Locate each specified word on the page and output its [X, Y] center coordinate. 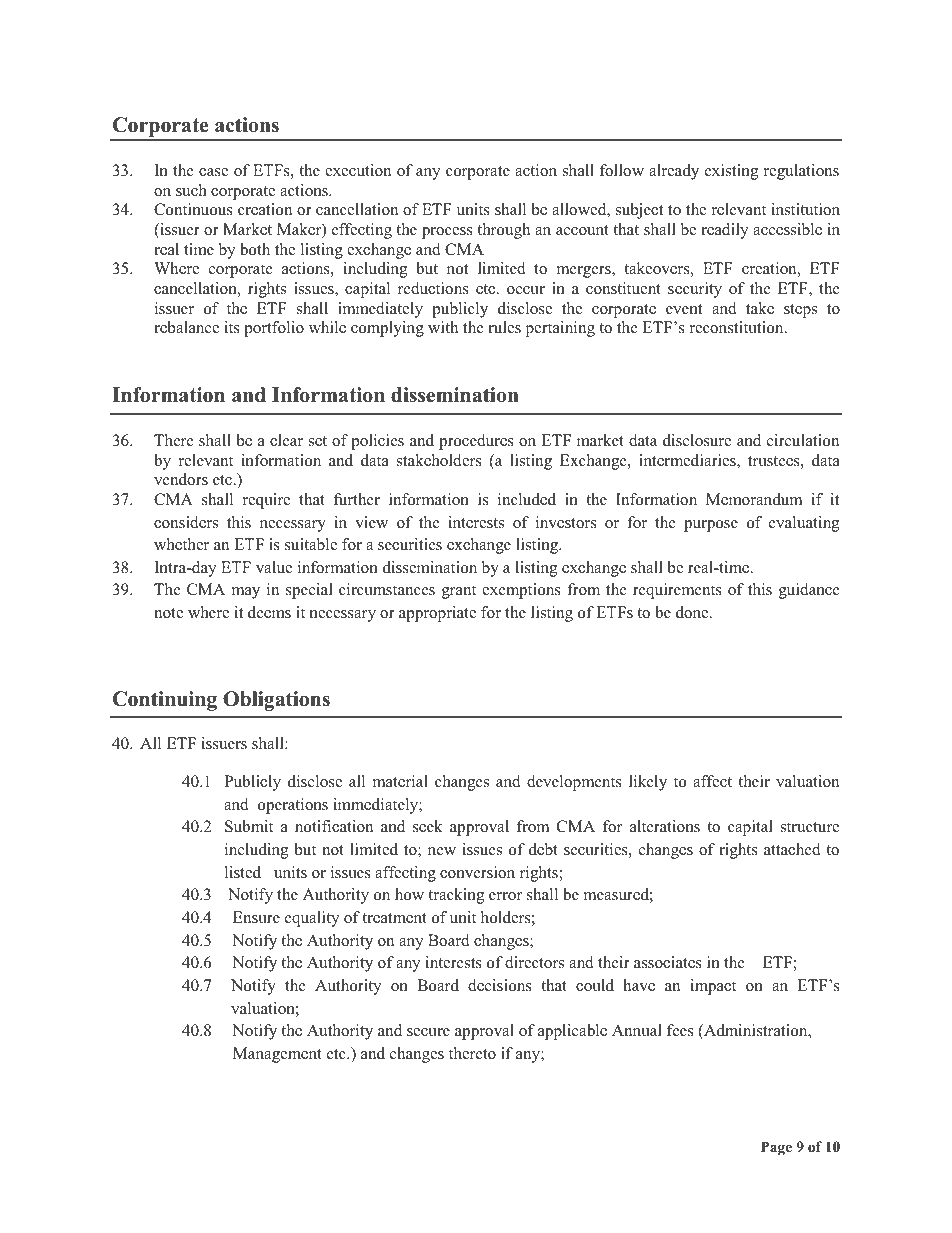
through [503, 231]
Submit [249, 826]
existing [731, 172]
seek [428, 826]
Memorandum [754, 499]
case [213, 172]
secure [428, 1032]
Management [277, 1055]
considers [186, 522]
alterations [665, 826]
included [527, 499]
